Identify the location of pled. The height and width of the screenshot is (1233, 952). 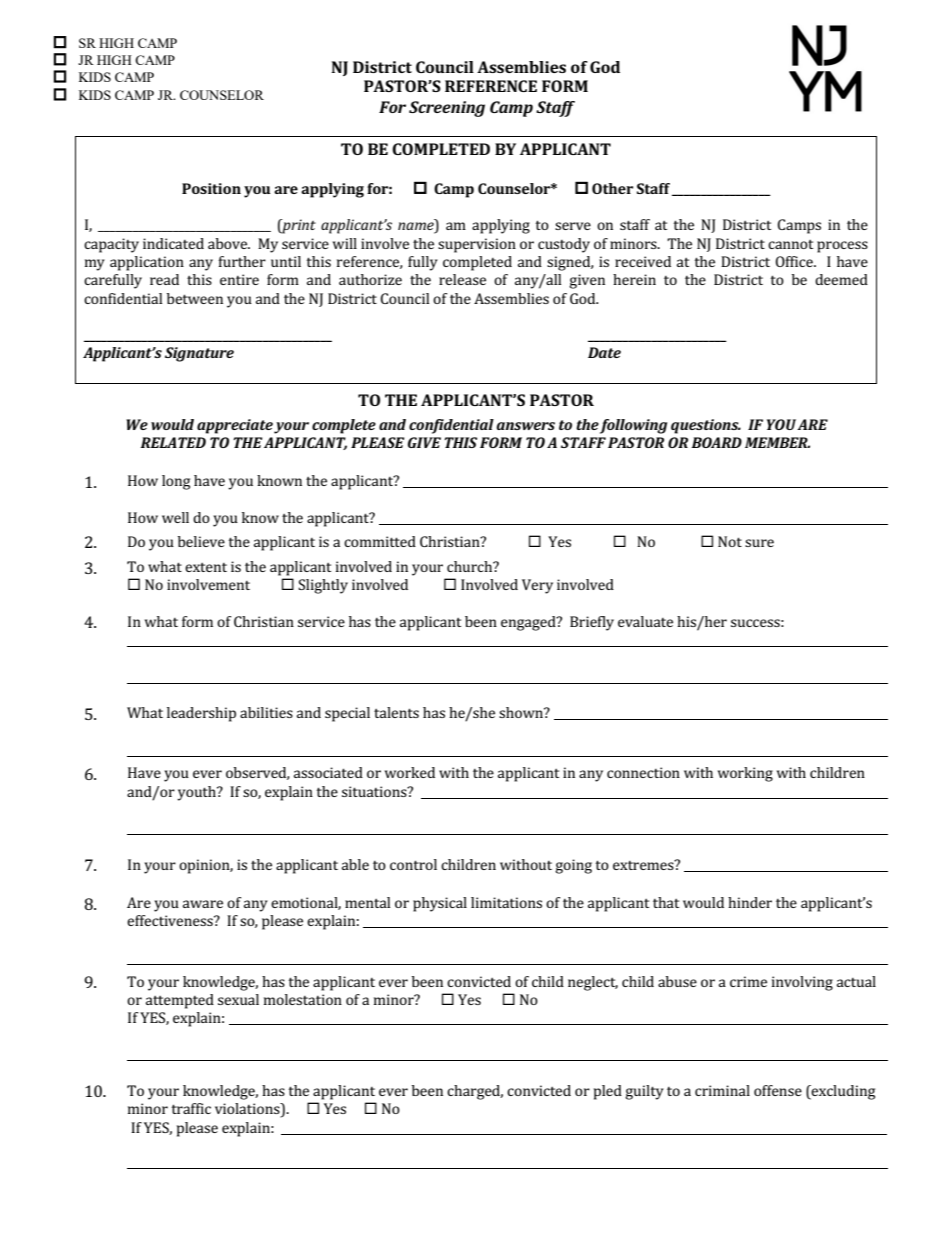
(608, 1092).
